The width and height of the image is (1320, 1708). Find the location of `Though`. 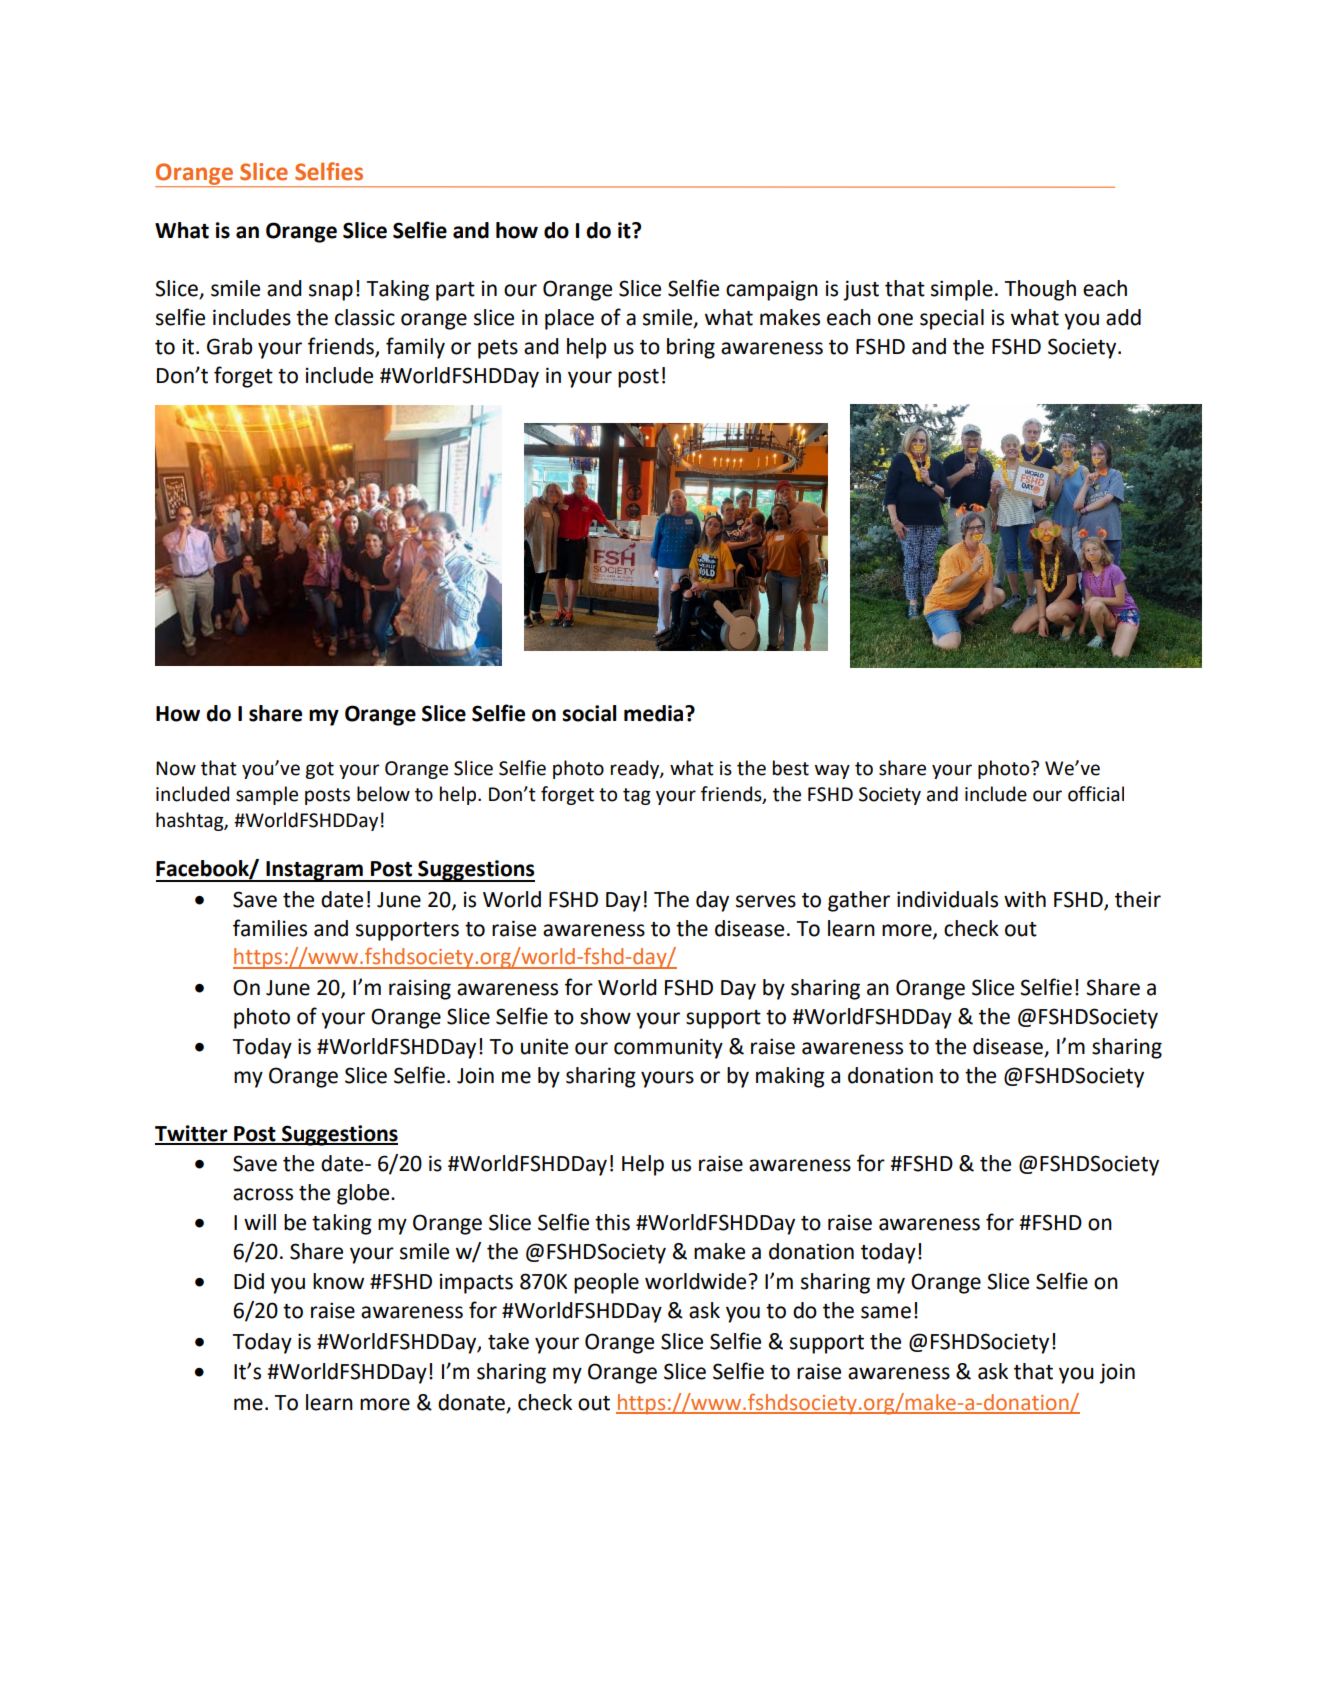

Though is located at coordinates (1040, 290).
